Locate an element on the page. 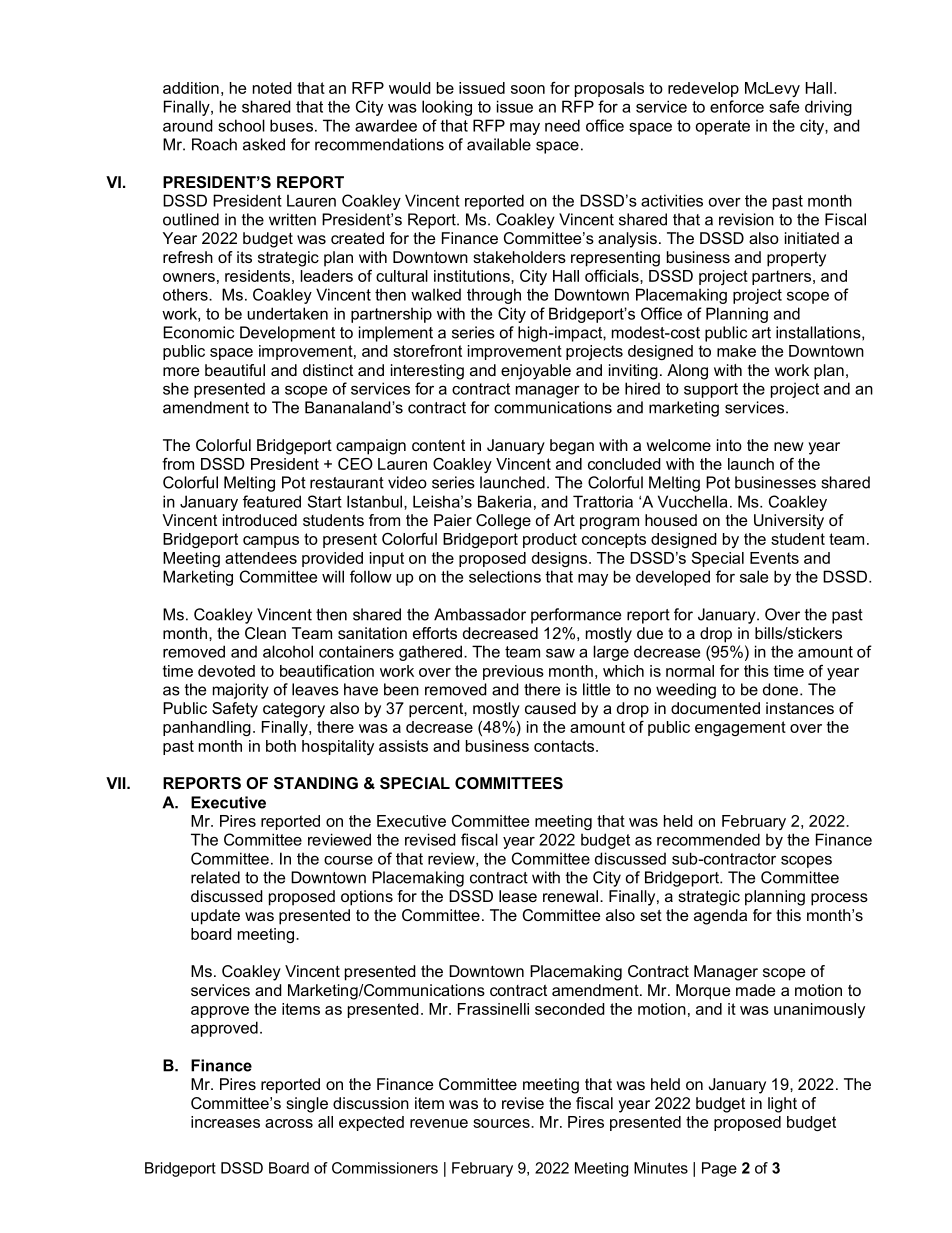  featured is located at coordinates (272, 501).
